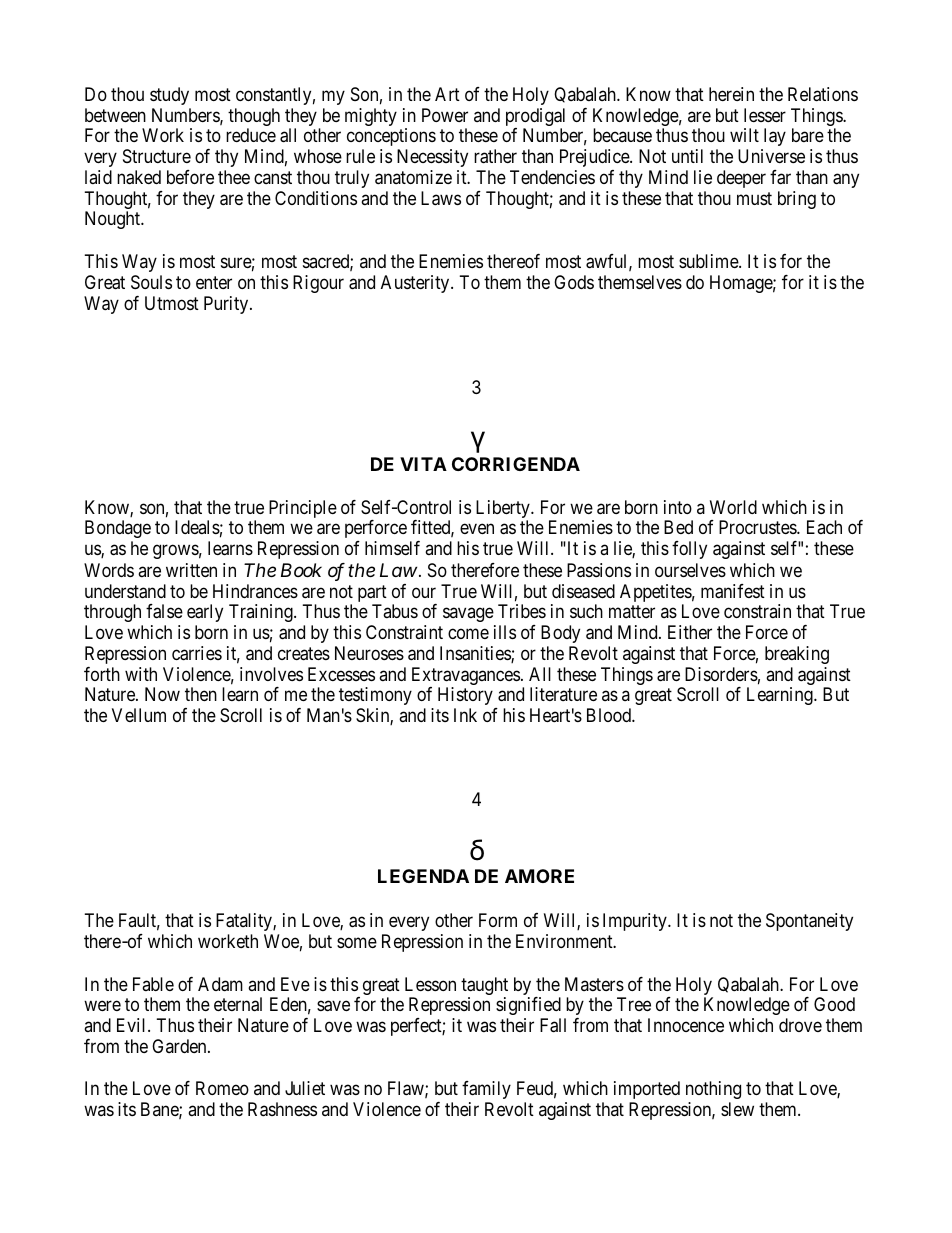  Describe the element at coordinates (416, 284) in the screenshot. I see `Austerity` at that location.
